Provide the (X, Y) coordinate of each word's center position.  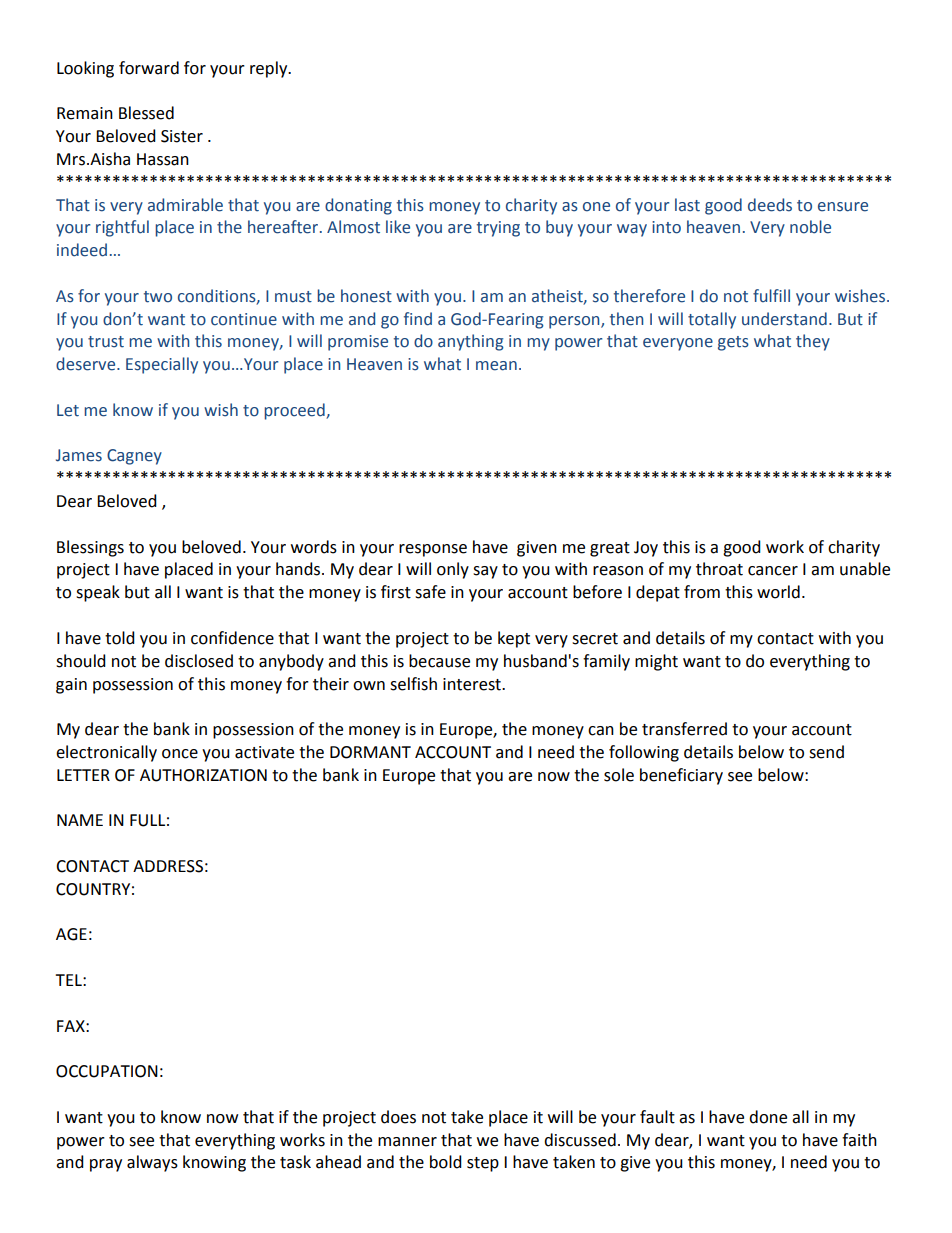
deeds (770, 205)
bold (446, 1162)
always (152, 1163)
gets (733, 343)
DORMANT (370, 752)
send (826, 752)
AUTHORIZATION (203, 775)
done (768, 1117)
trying (498, 229)
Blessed (146, 113)
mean (496, 366)
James (79, 455)
